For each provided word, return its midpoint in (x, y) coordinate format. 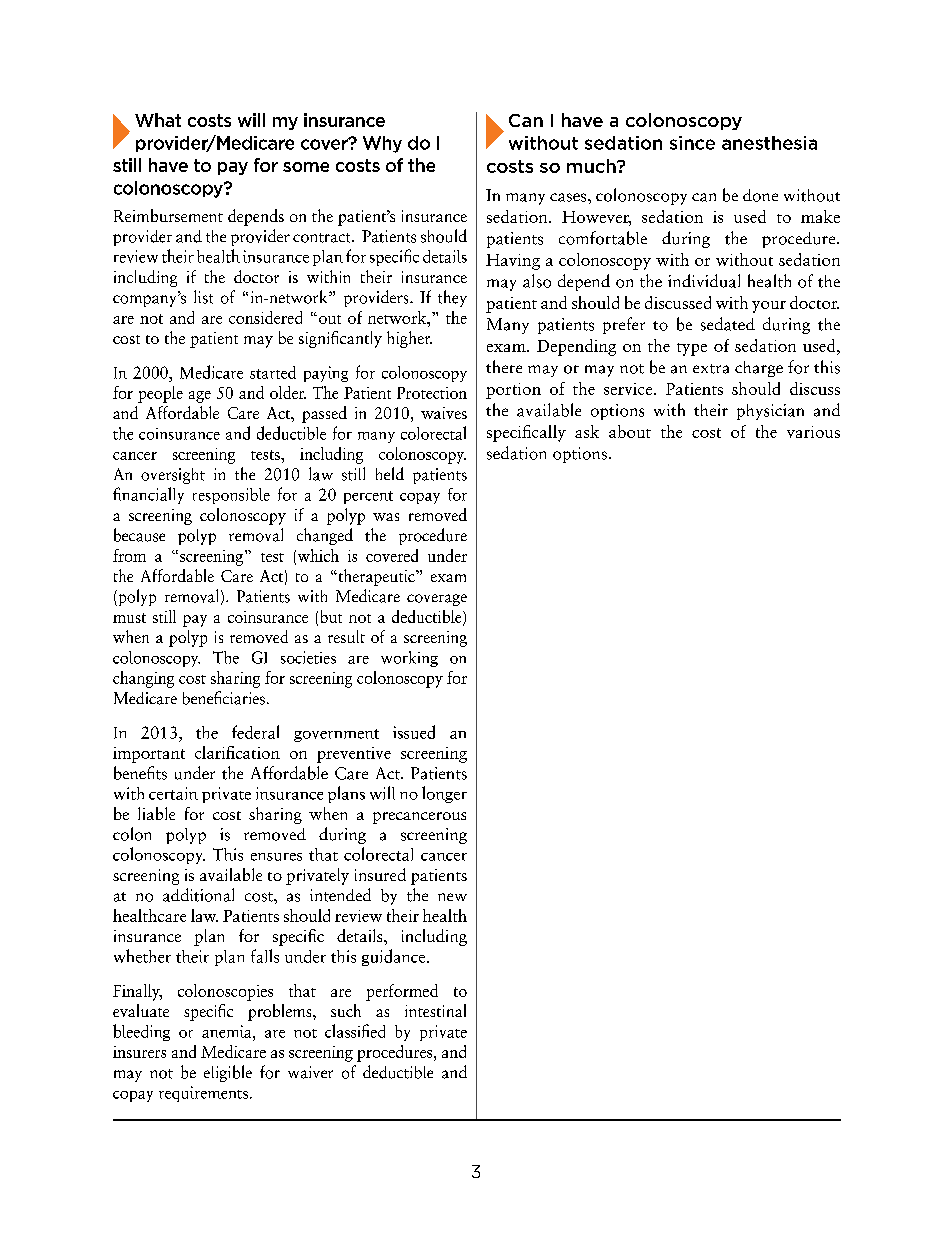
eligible (228, 1073)
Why (382, 144)
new (452, 897)
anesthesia (769, 143)
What (158, 120)
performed (402, 992)
